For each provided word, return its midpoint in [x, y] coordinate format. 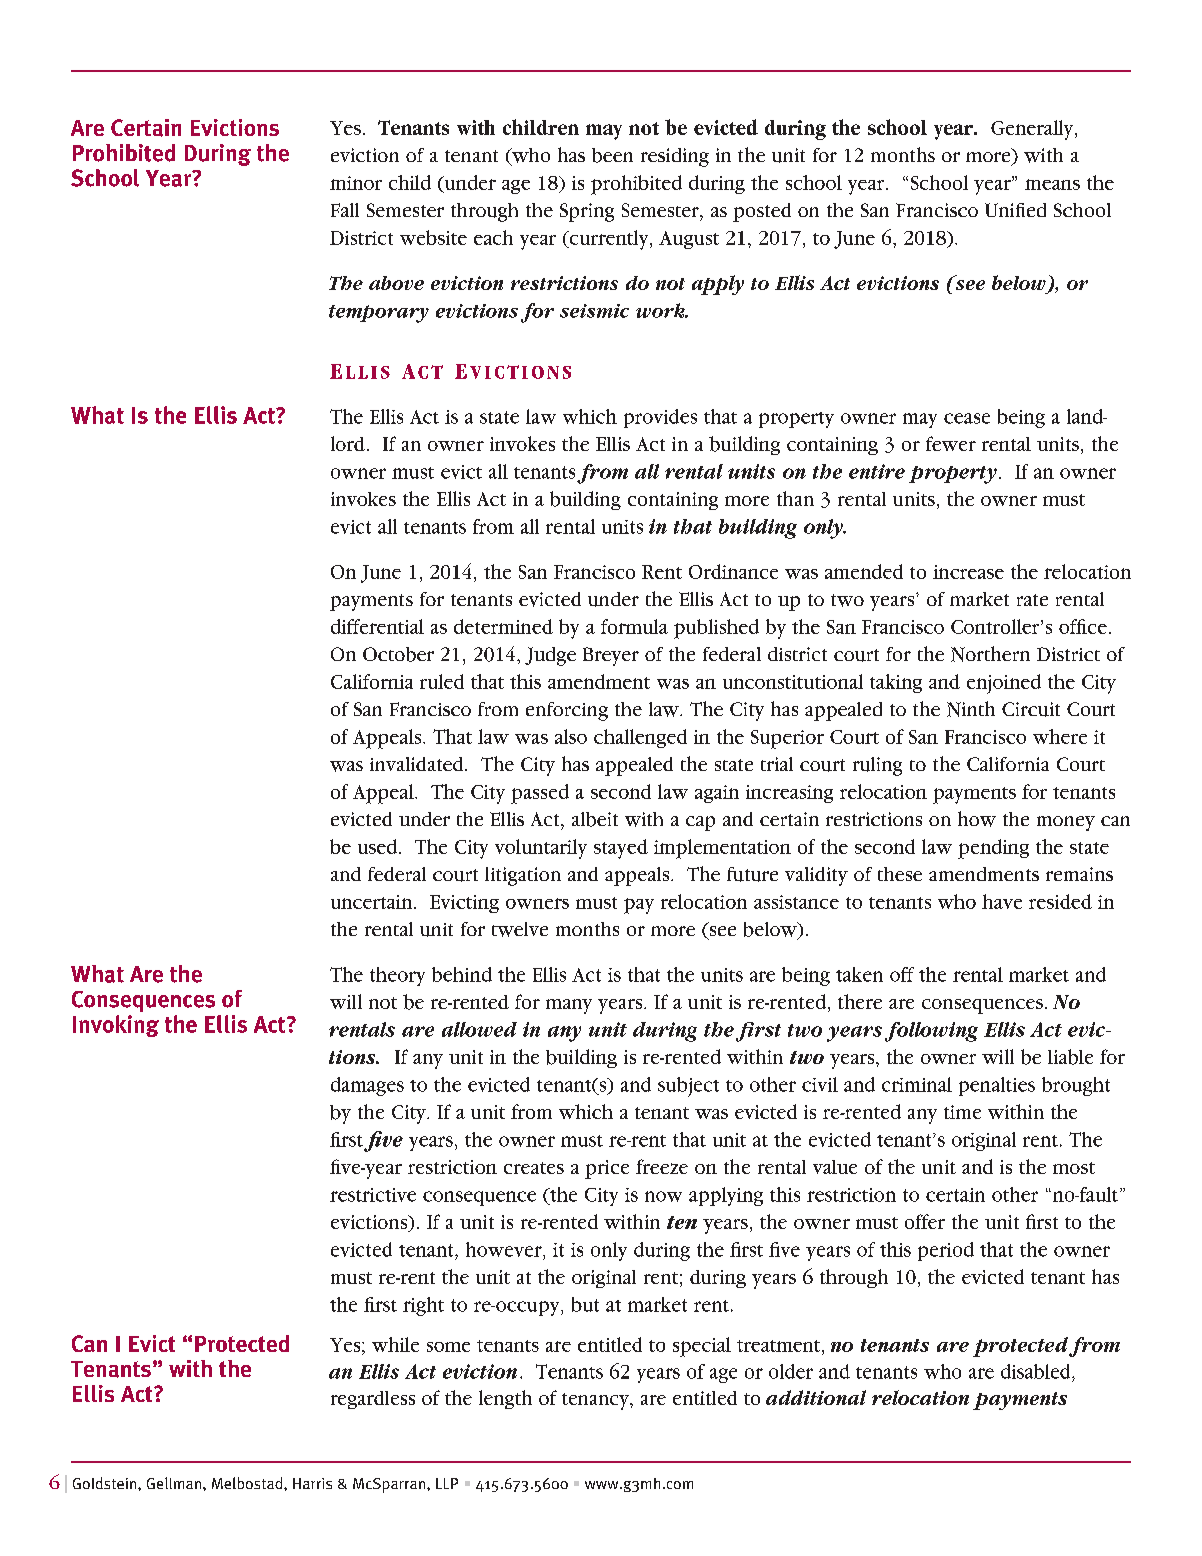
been [612, 155]
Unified [1015, 210]
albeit [595, 819]
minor [356, 183]
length [505, 1399]
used [379, 846]
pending [993, 849]
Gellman [175, 1483]
